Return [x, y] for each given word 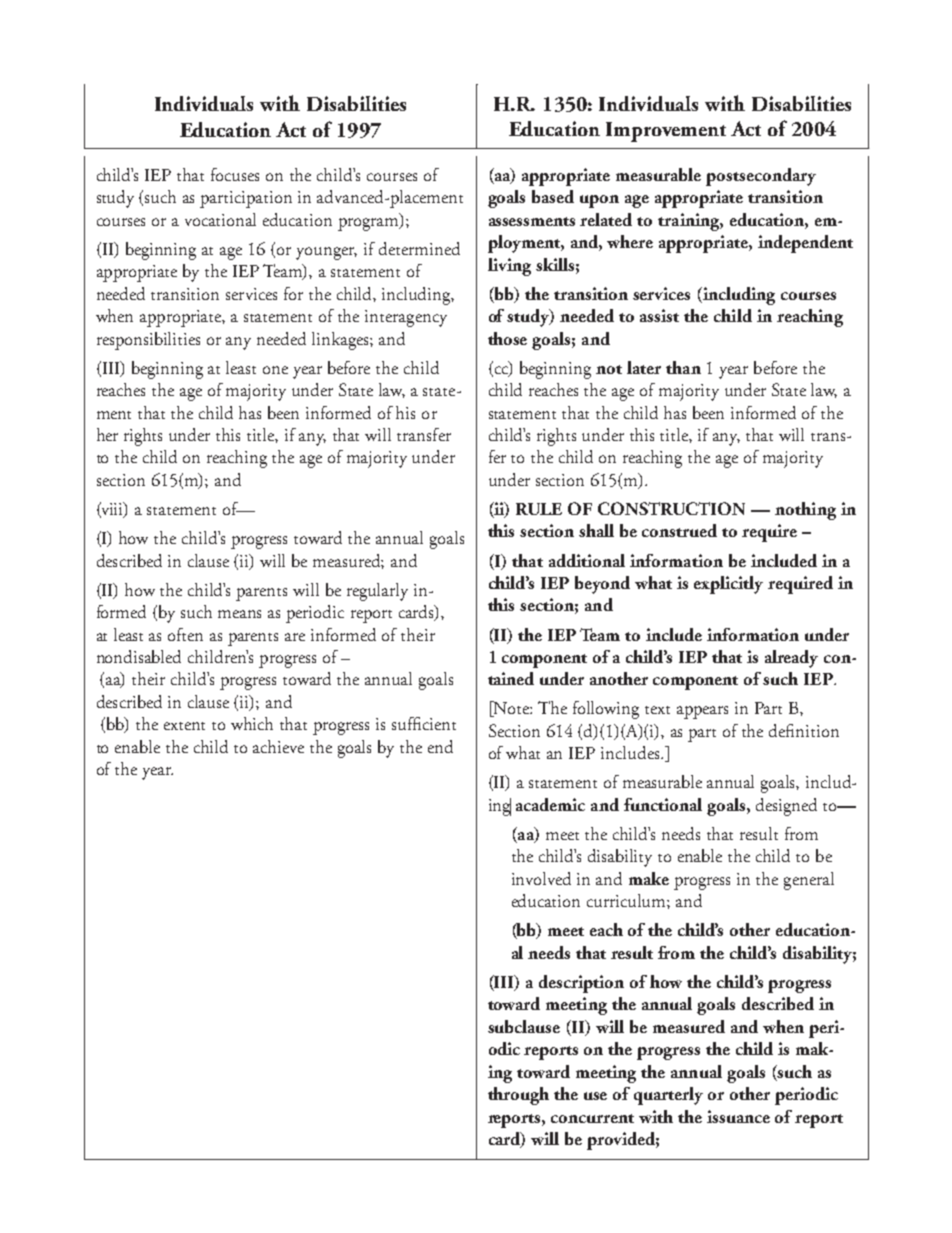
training [690, 222]
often [185, 634]
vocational [220, 219]
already [791, 659]
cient [439, 724]
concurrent [592, 1118]
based [553, 196]
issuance [738, 1116]
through [518, 1096]
